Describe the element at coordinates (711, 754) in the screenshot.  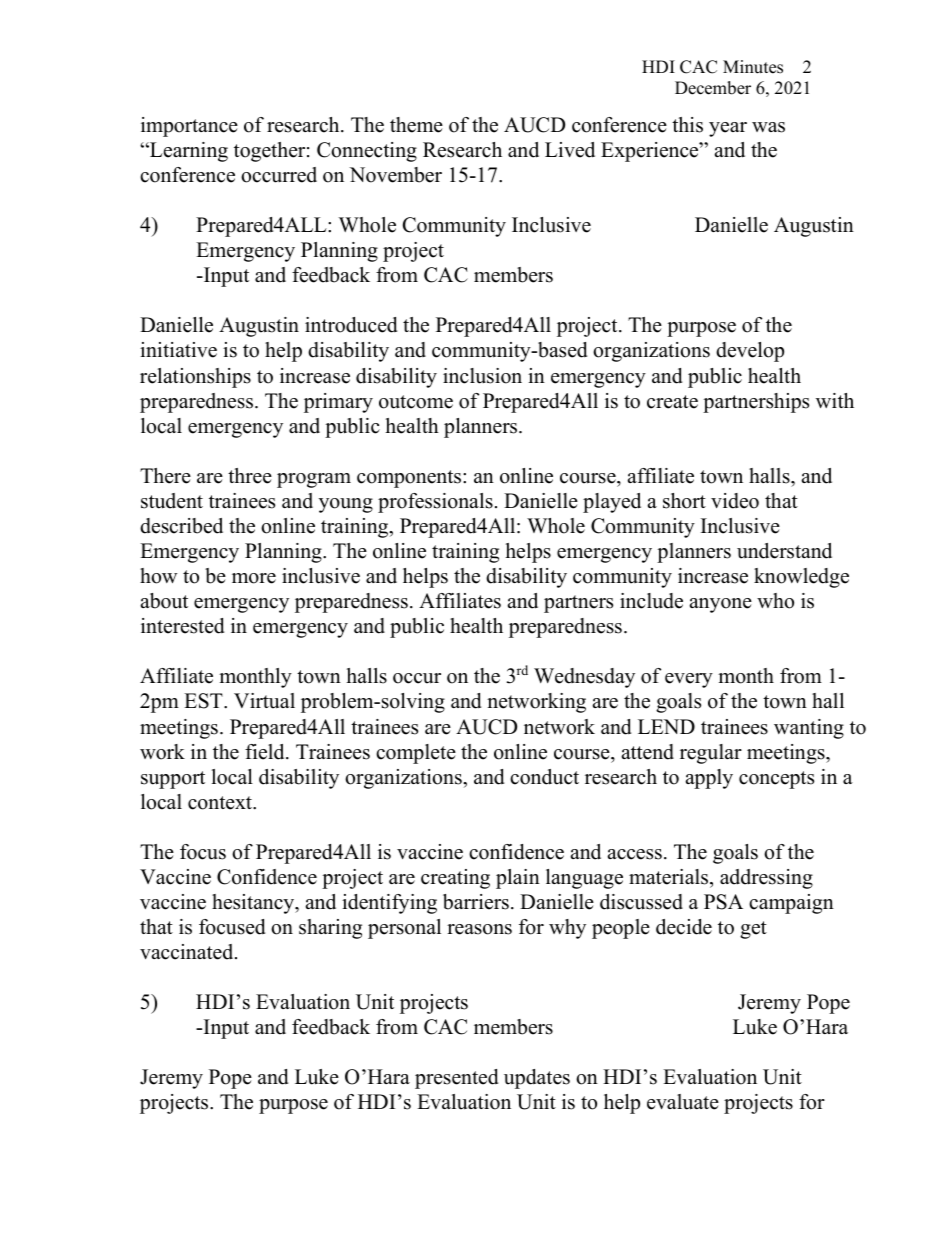
I see `regular` at that location.
